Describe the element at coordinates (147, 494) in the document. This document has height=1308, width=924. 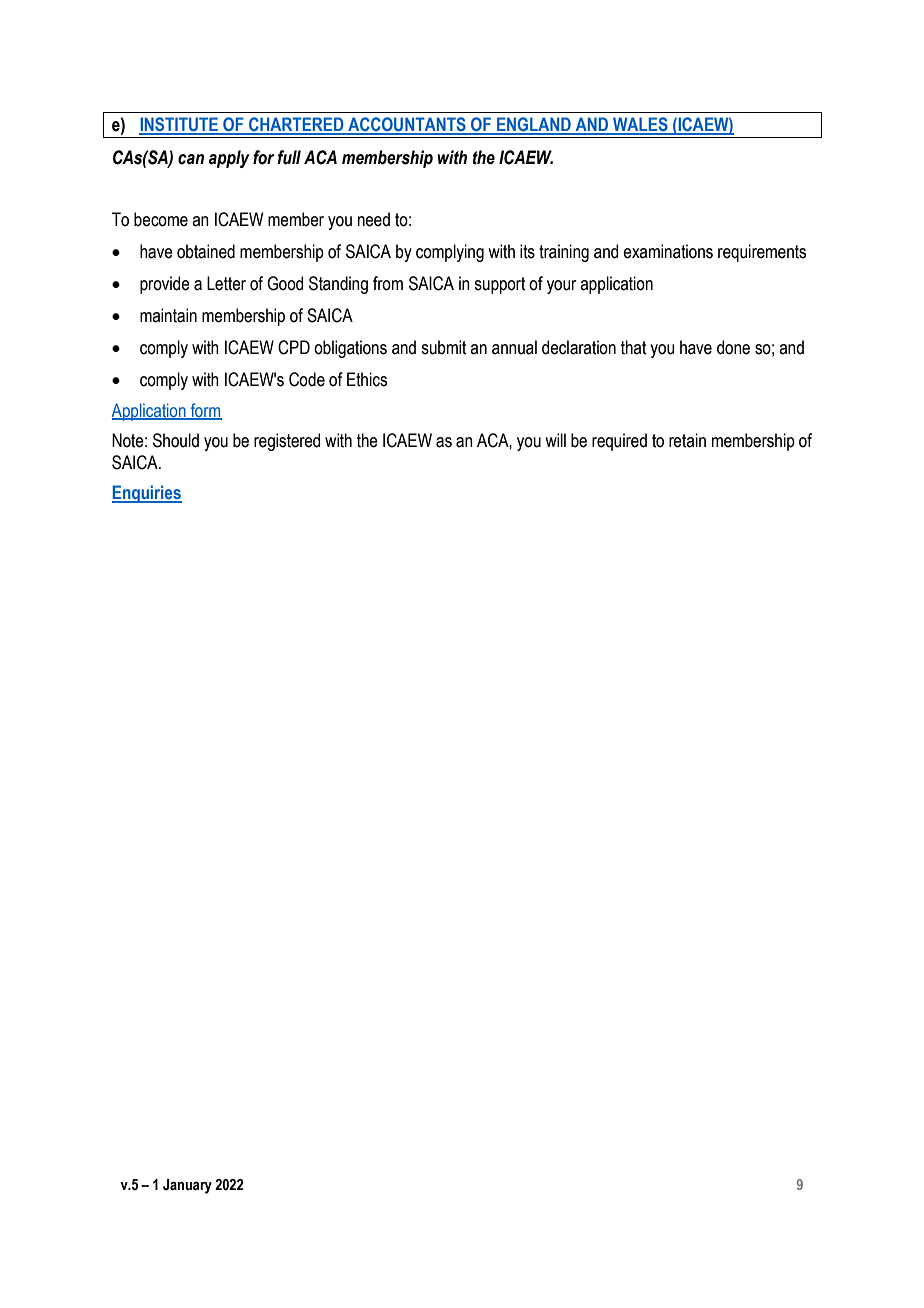
I see `Enquiries` at that location.
